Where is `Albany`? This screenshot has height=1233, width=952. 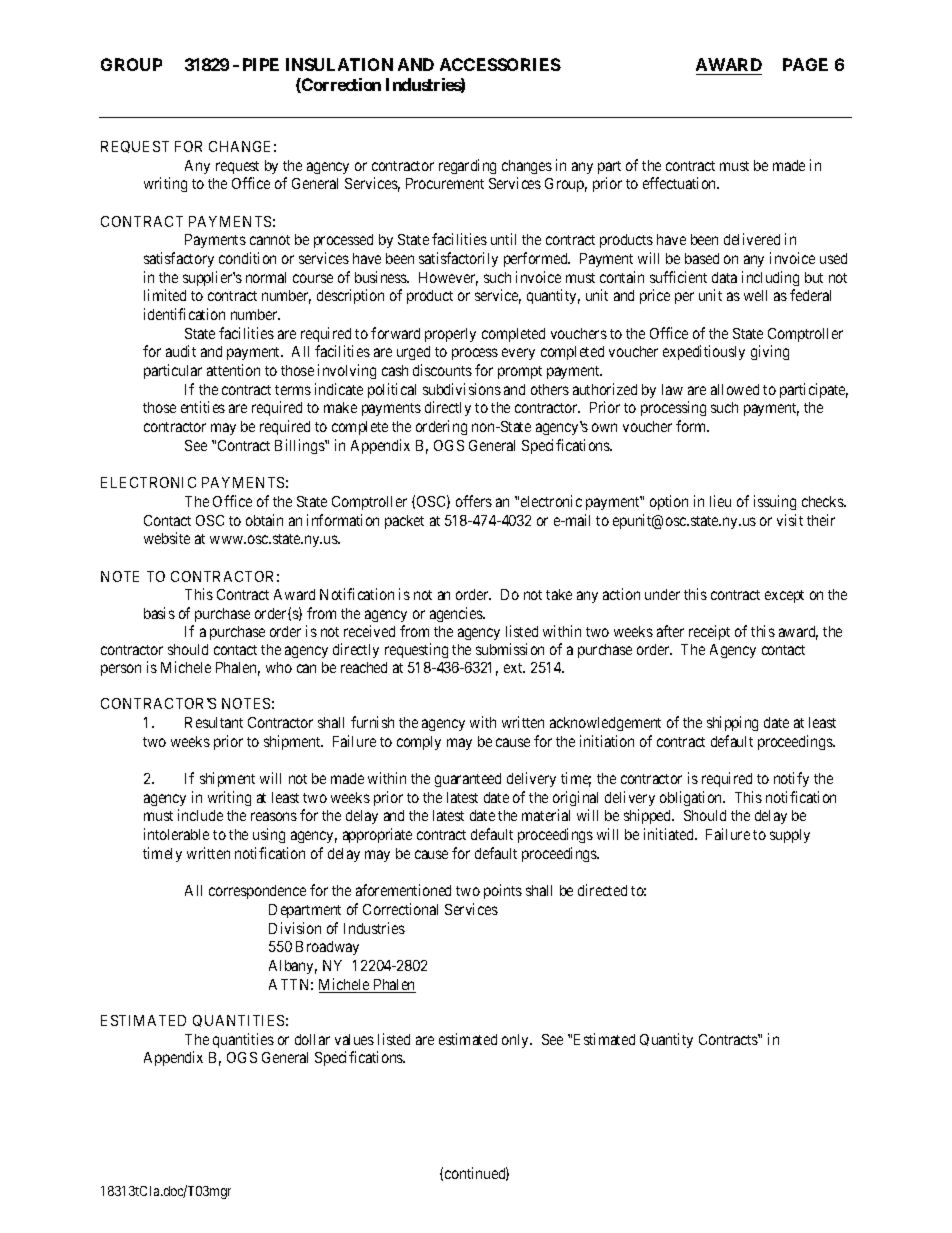
Albany is located at coordinates (293, 967).
